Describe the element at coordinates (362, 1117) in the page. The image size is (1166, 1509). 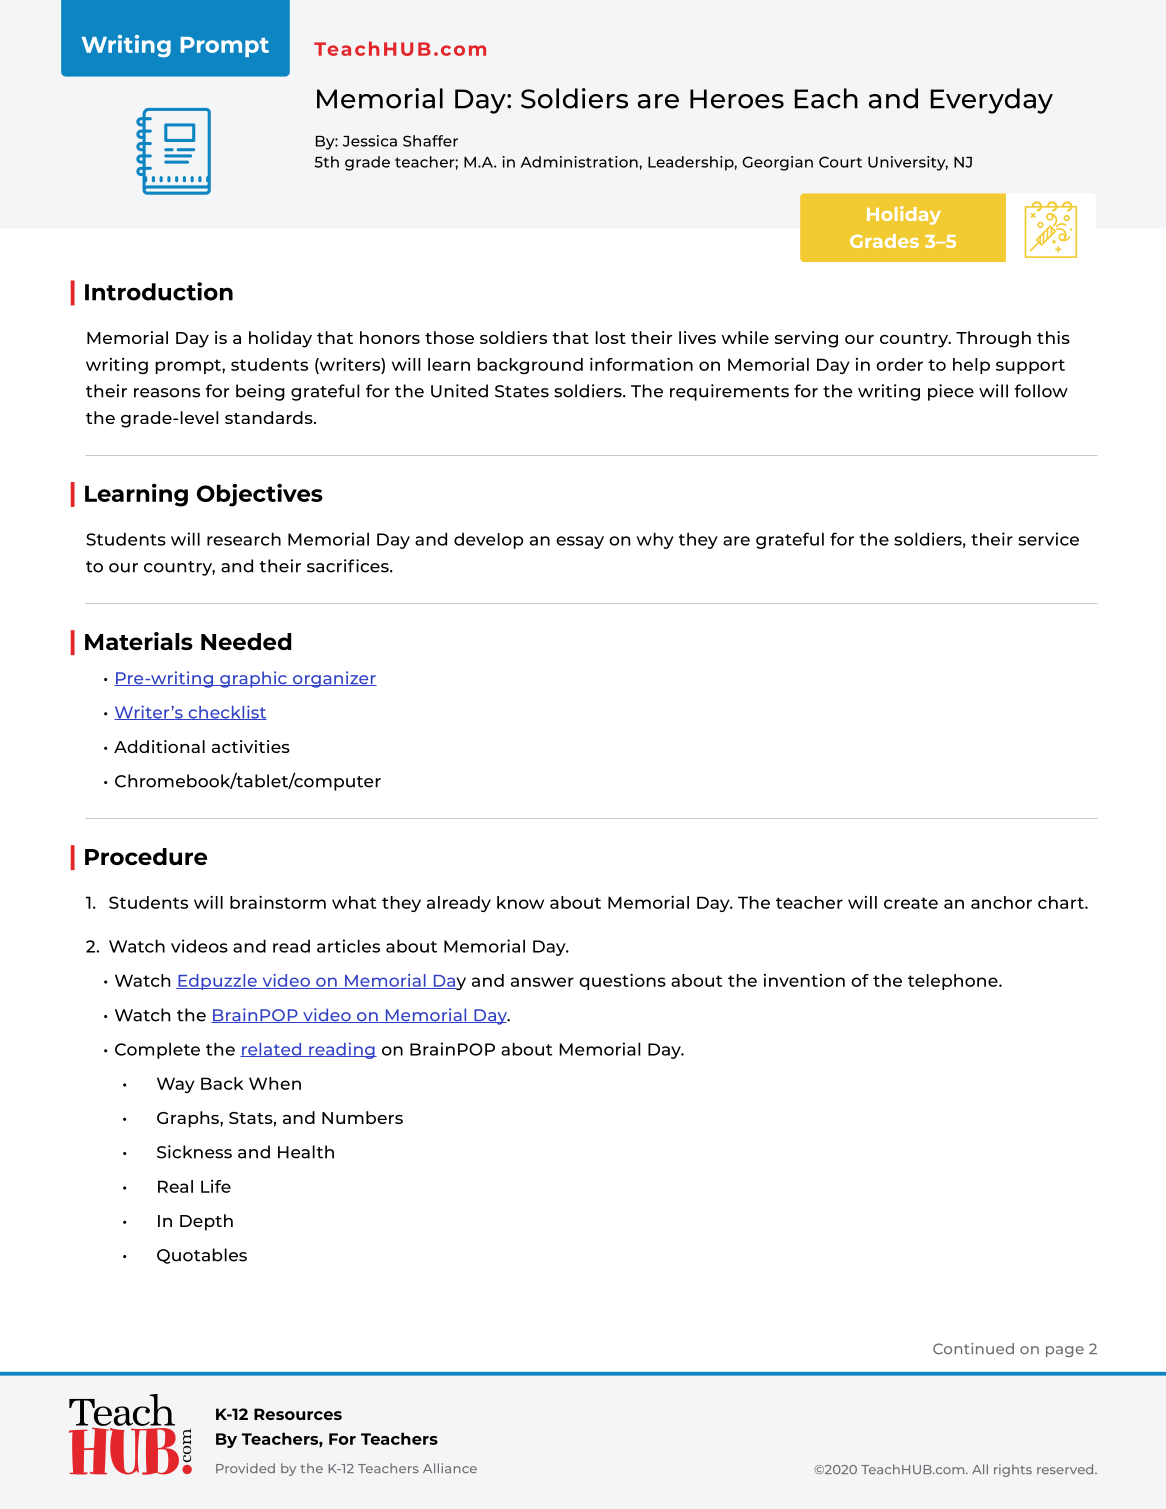
I see `Numbers` at that location.
